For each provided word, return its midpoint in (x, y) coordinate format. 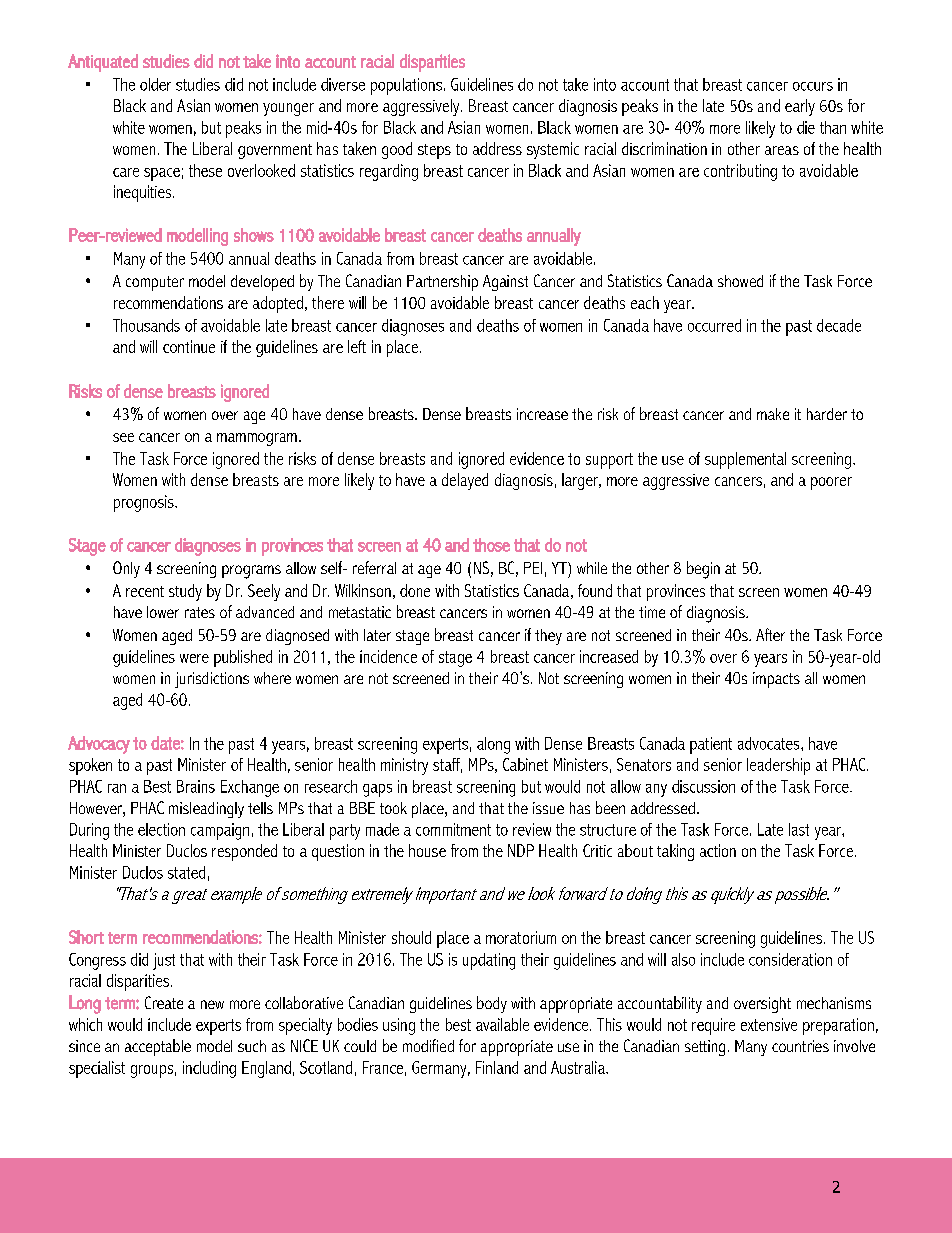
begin (703, 570)
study (185, 592)
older (155, 84)
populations (406, 86)
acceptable (158, 1047)
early (800, 107)
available (502, 1024)
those (491, 545)
